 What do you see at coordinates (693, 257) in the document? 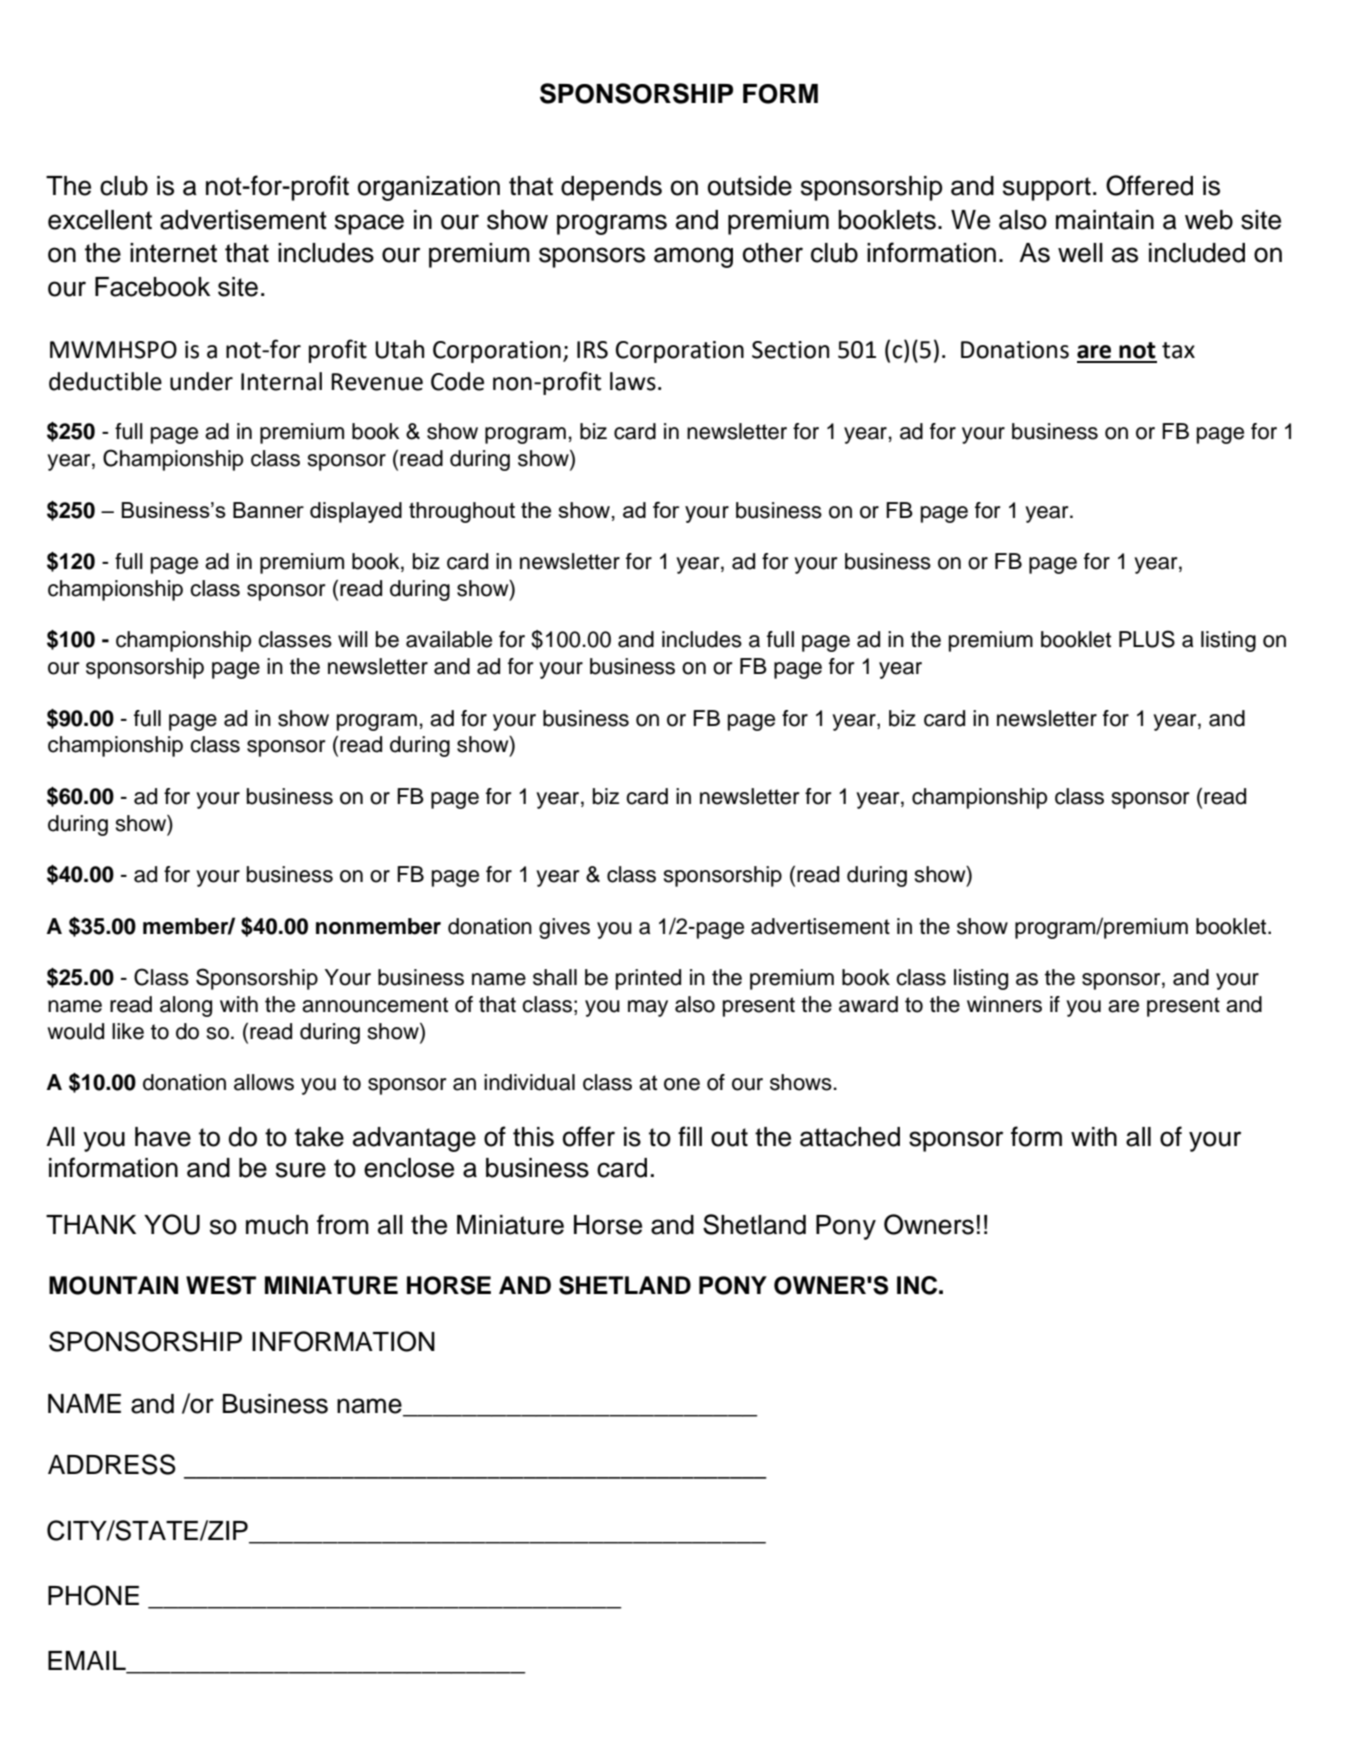
I see `among` at bounding box center [693, 257].
